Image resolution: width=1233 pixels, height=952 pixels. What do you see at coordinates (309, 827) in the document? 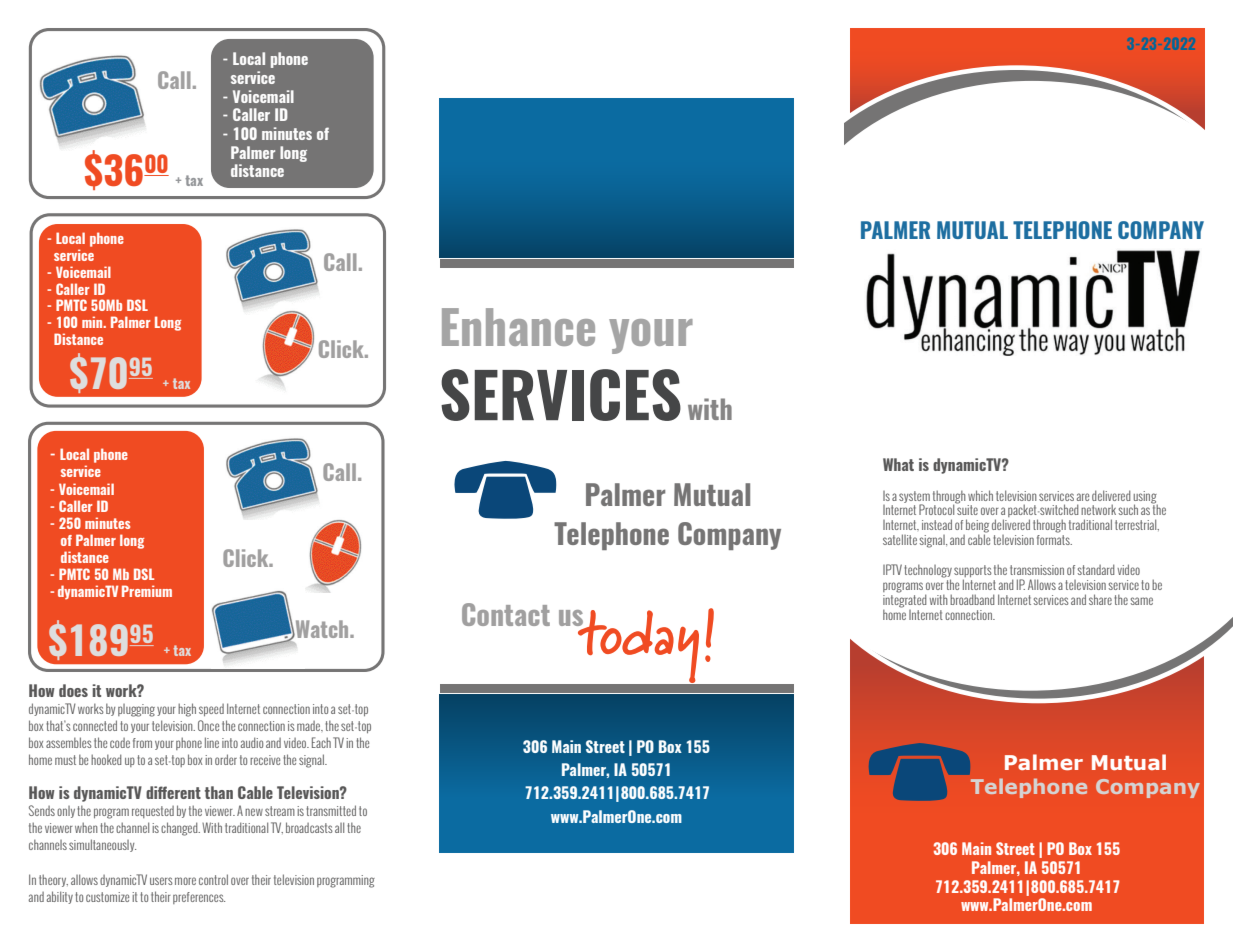
I see `broadcasts` at bounding box center [309, 827].
